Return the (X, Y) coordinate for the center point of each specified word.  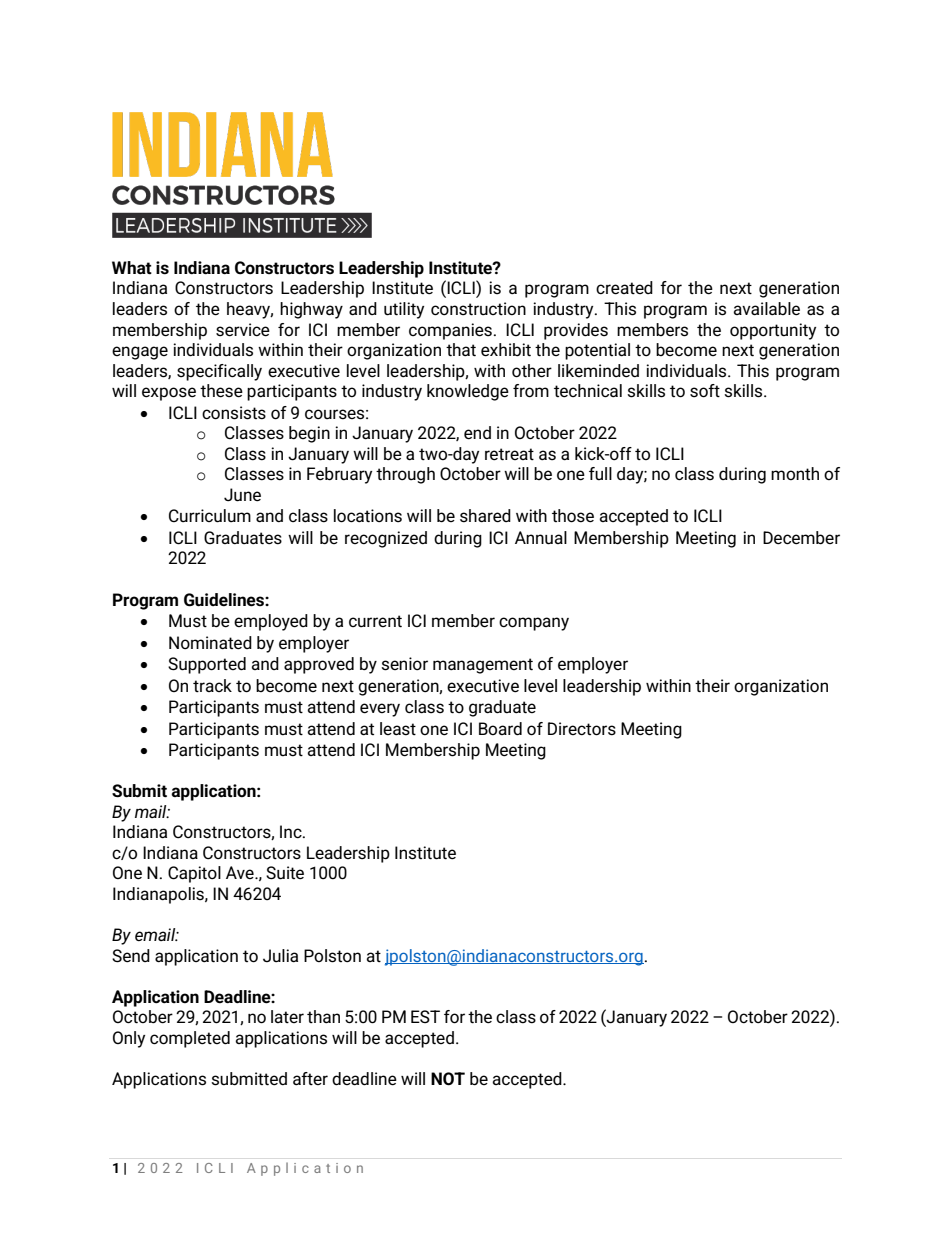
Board (500, 729)
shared (485, 516)
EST (425, 1016)
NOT (448, 1079)
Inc (292, 831)
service (243, 330)
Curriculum (210, 516)
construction (478, 309)
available (766, 309)
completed (190, 1039)
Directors (582, 729)
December (801, 538)
